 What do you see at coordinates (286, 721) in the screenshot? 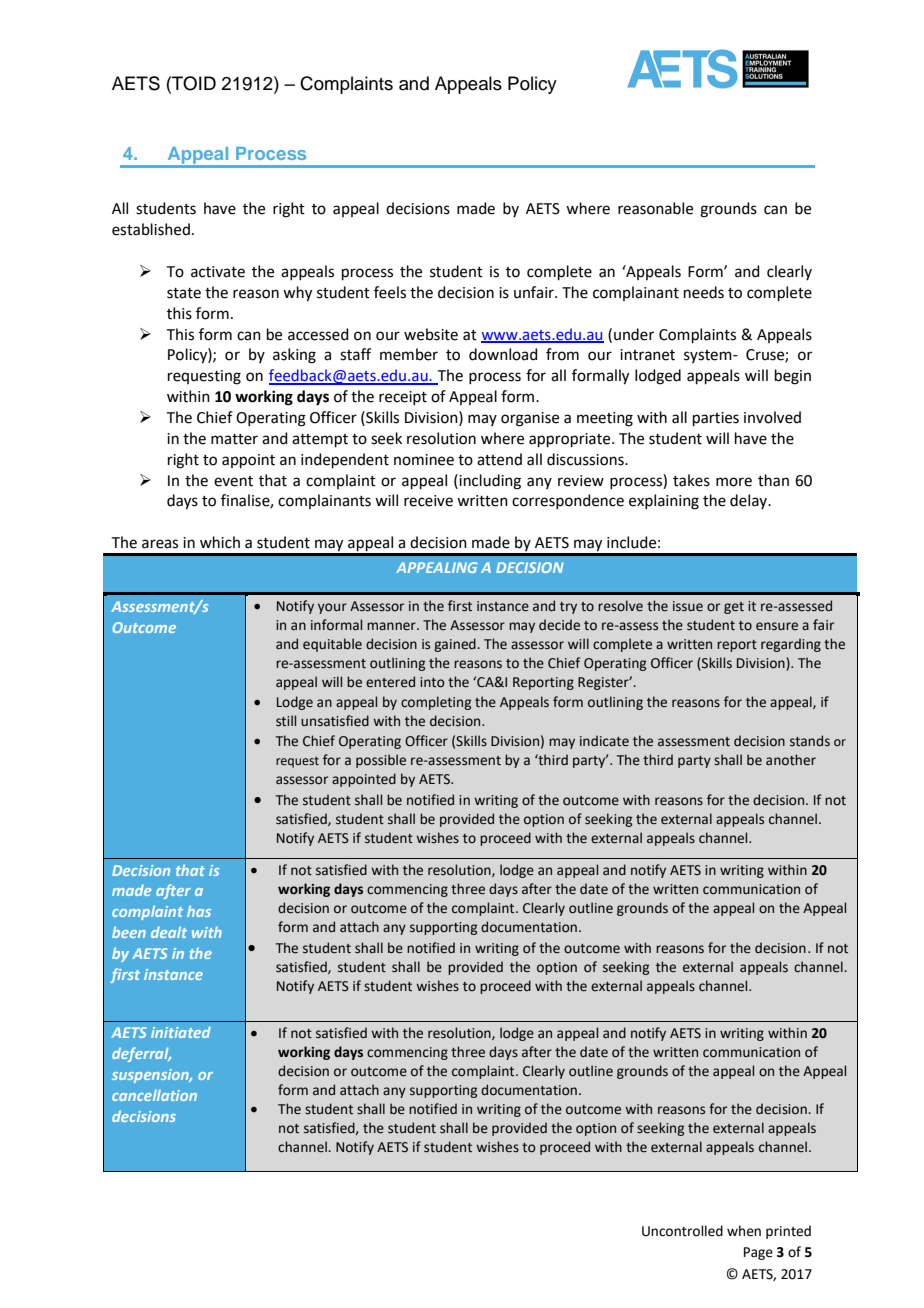
I see `still` at bounding box center [286, 721].
